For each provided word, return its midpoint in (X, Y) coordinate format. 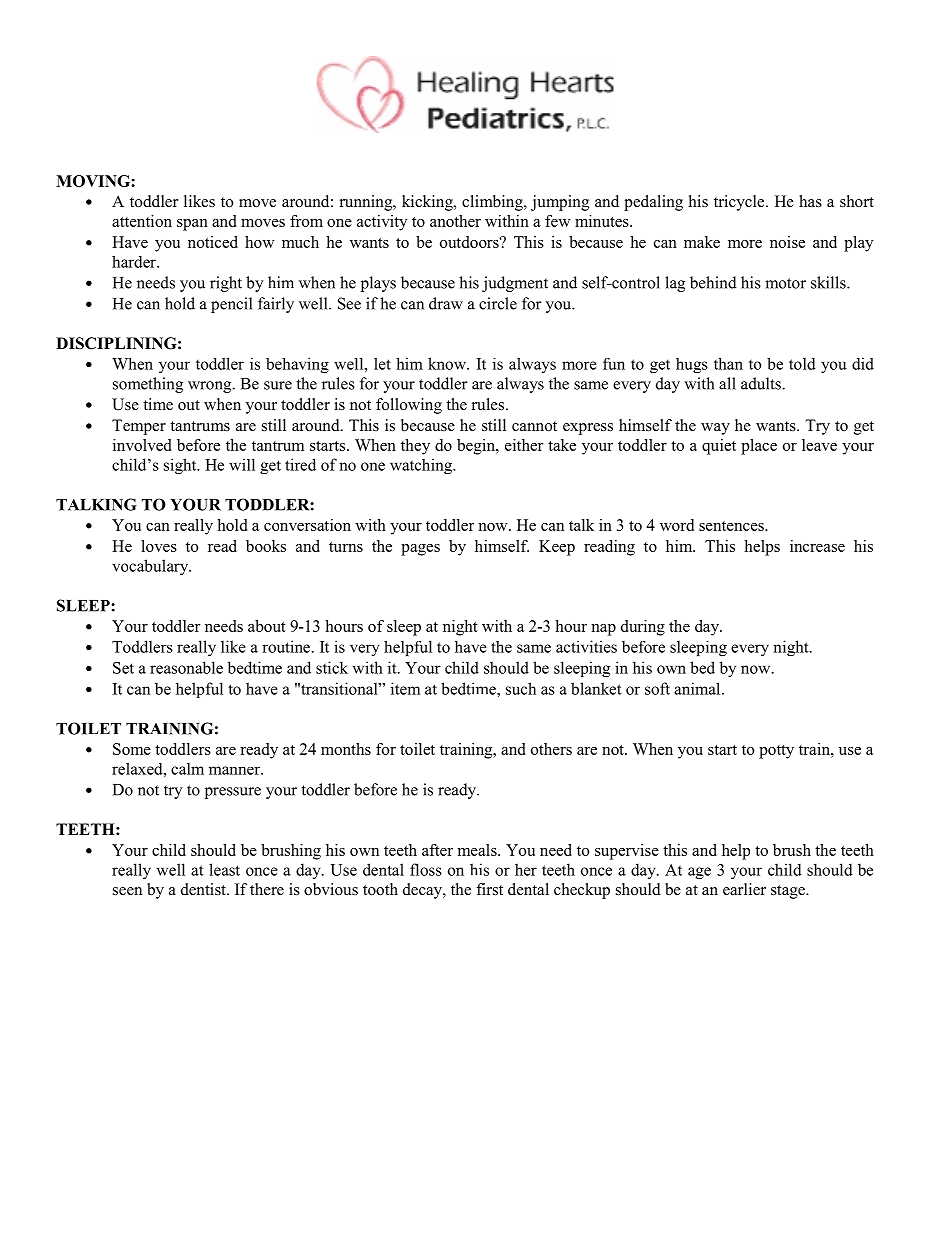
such (521, 688)
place (759, 447)
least (224, 869)
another (455, 221)
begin (477, 447)
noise (787, 242)
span (192, 225)
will (242, 464)
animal (698, 688)
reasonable (186, 667)
